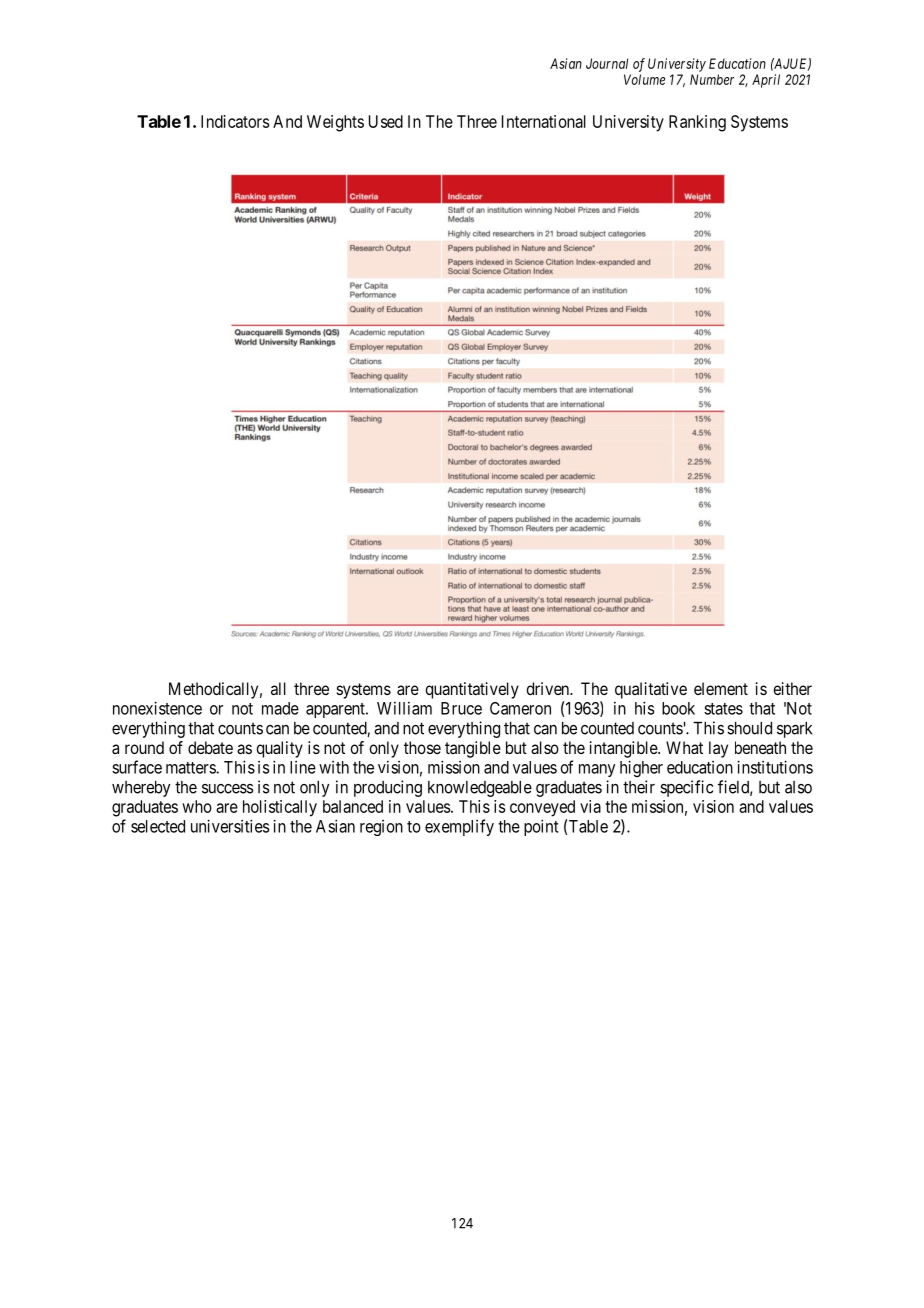 This document has width=924, height=1308. What do you see at coordinates (197, 806) in the document?
I see `who` at bounding box center [197, 806].
